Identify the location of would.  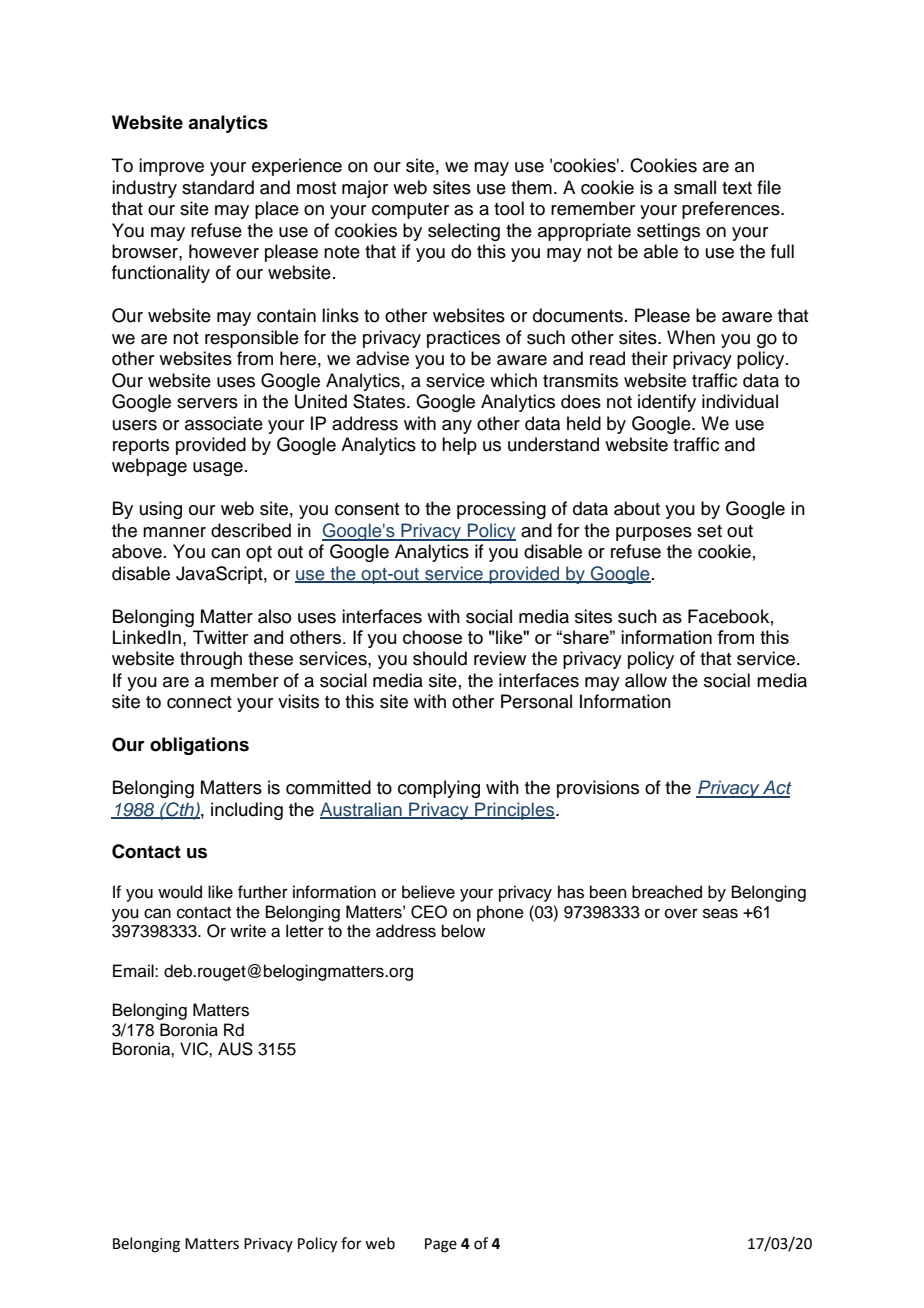
(180, 892).
